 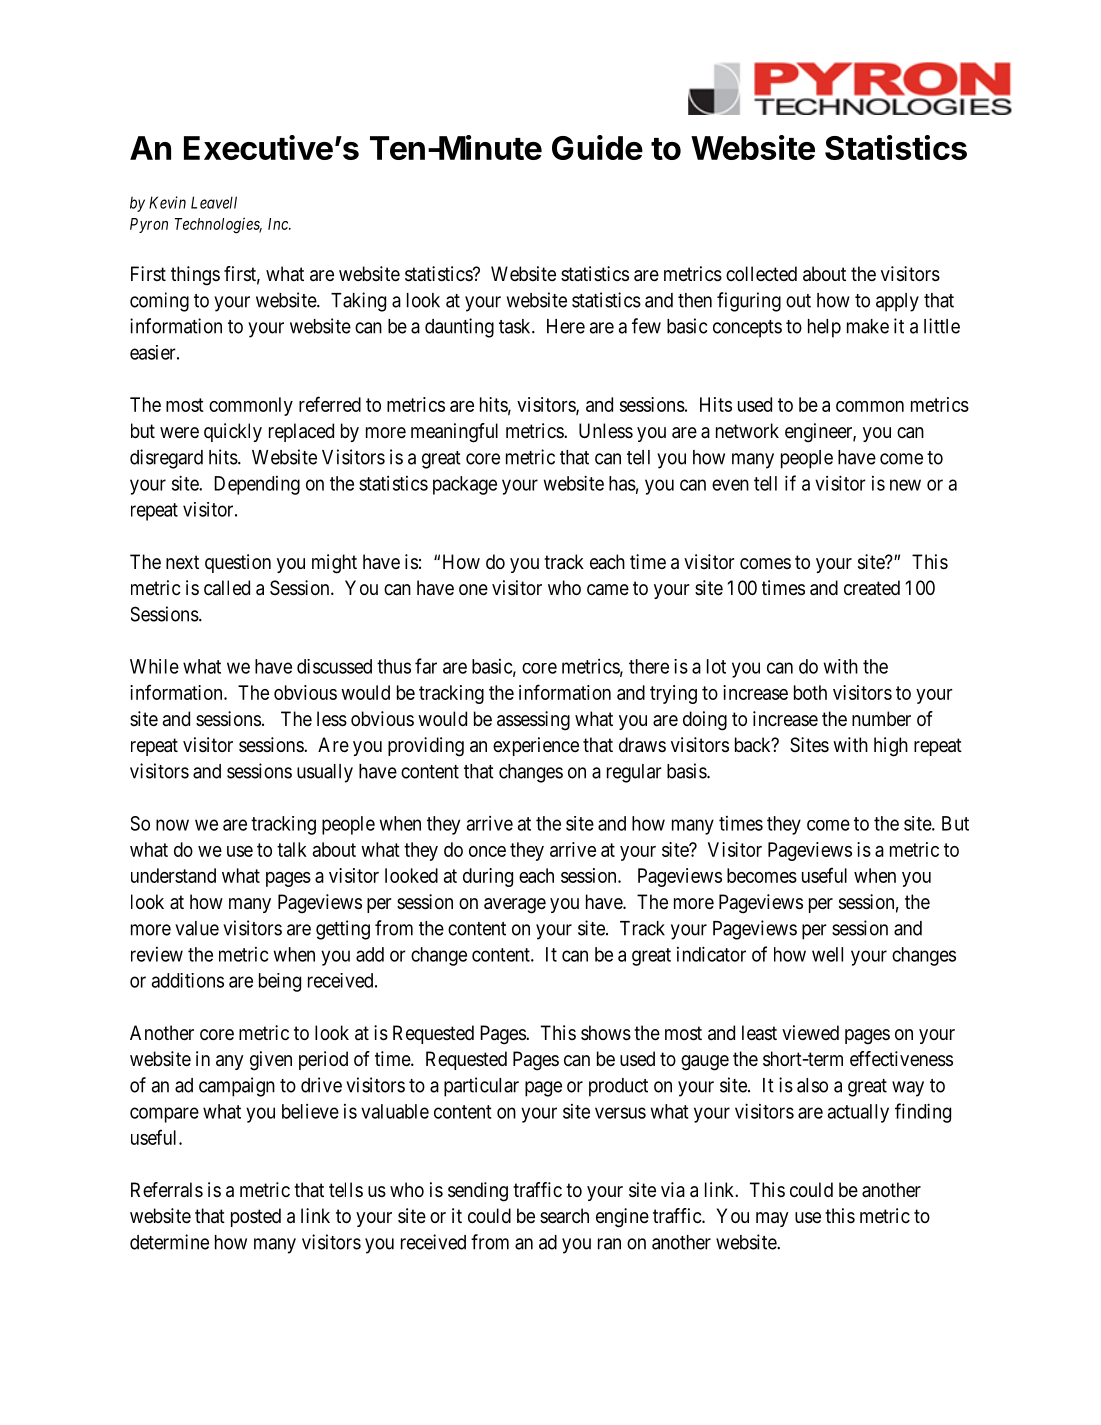 What do you see at coordinates (280, 982) in the screenshot?
I see `being` at bounding box center [280, 982].
